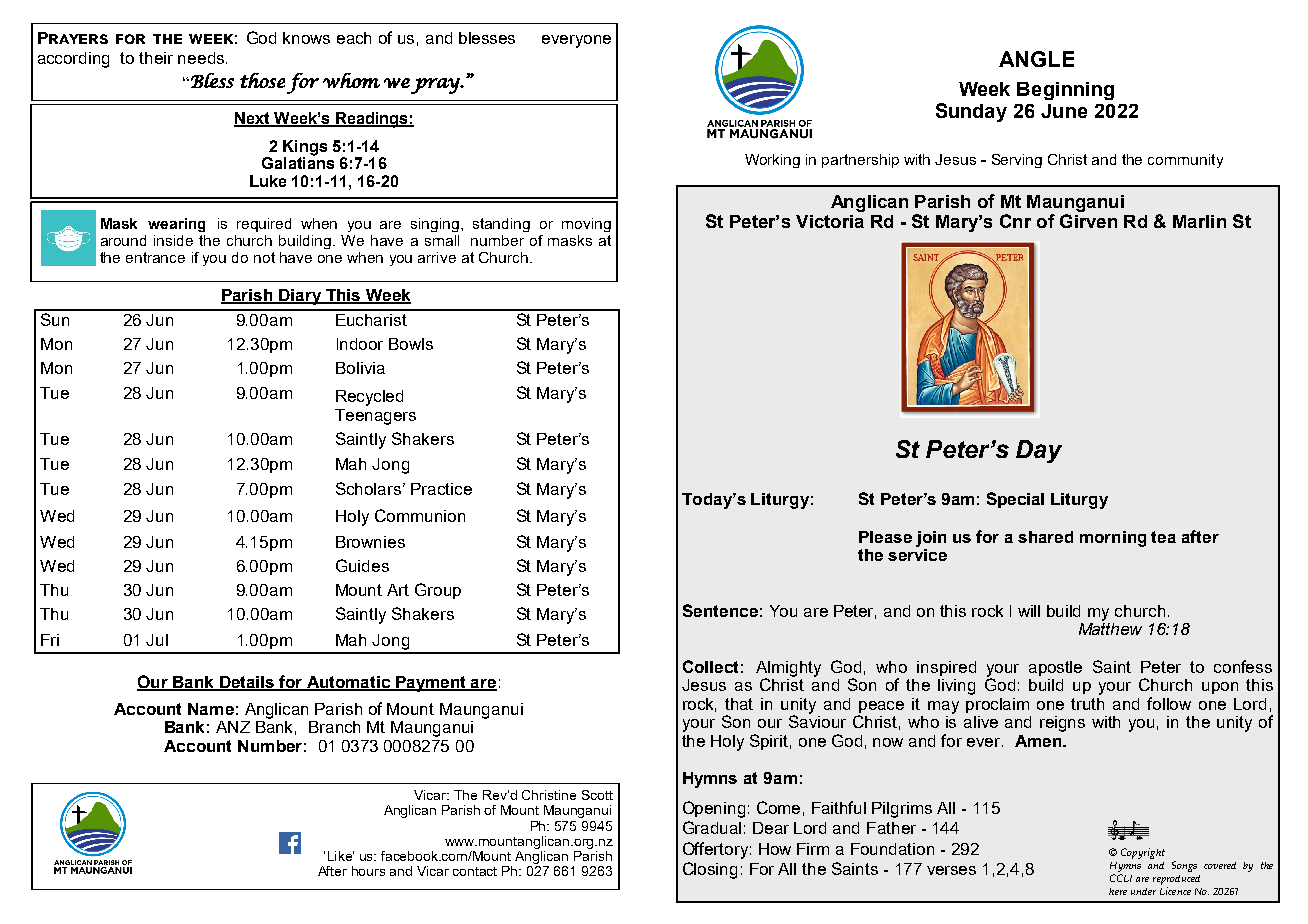  What do you see at coordinates (360, 368) in the image?
I see `Bolivia` at bounding box center [360, 368].
